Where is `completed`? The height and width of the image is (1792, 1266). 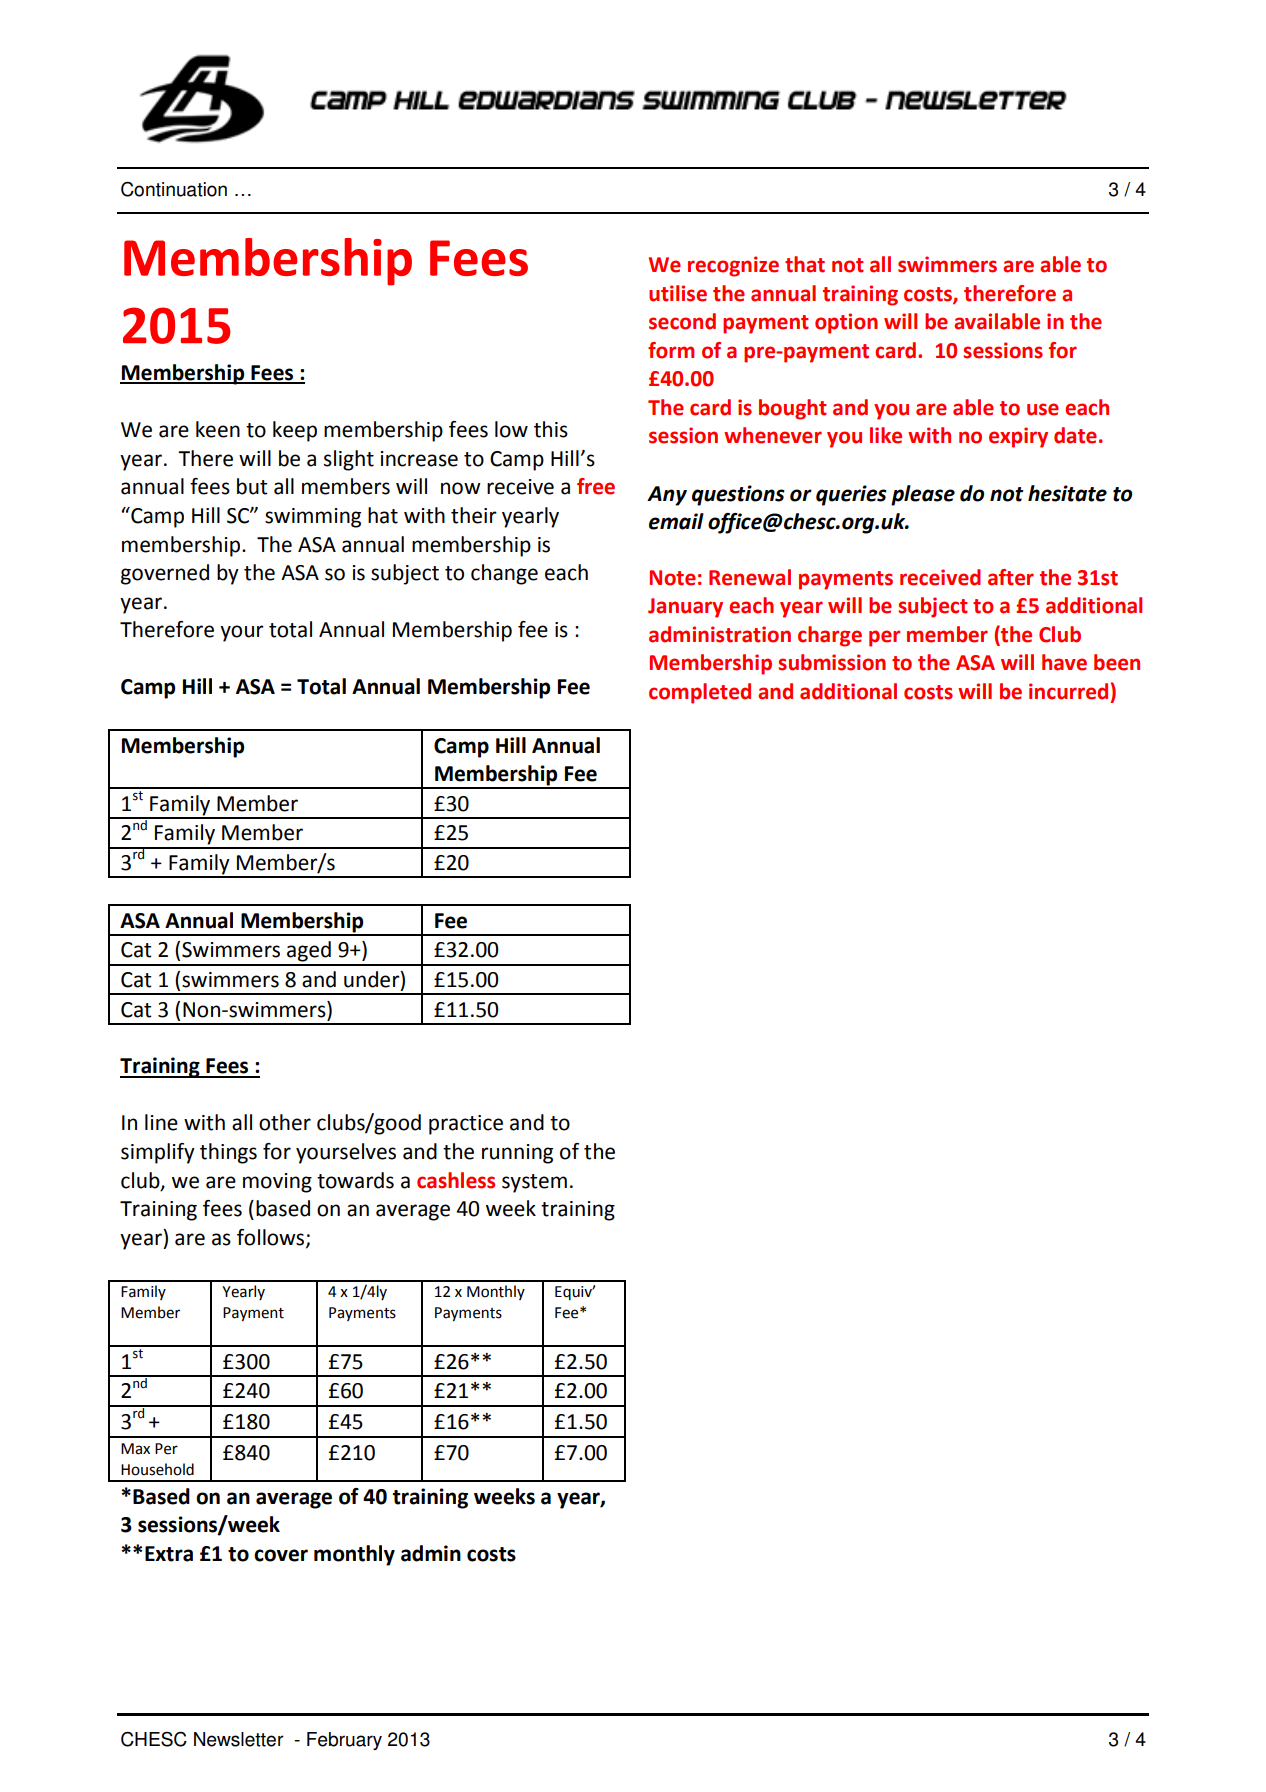
completed is located at coordinates (700, 693).
